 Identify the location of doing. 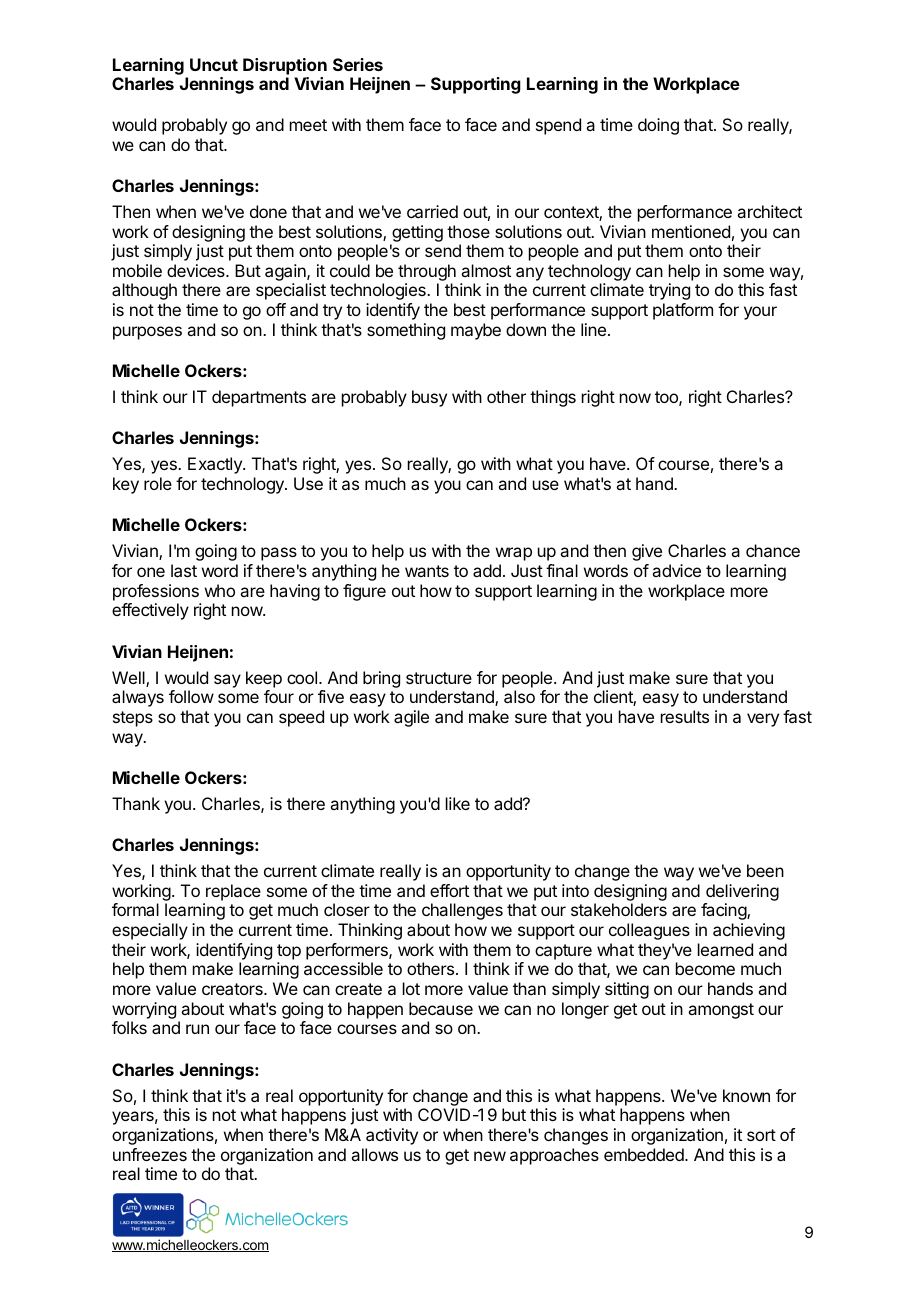
(658, 126).
